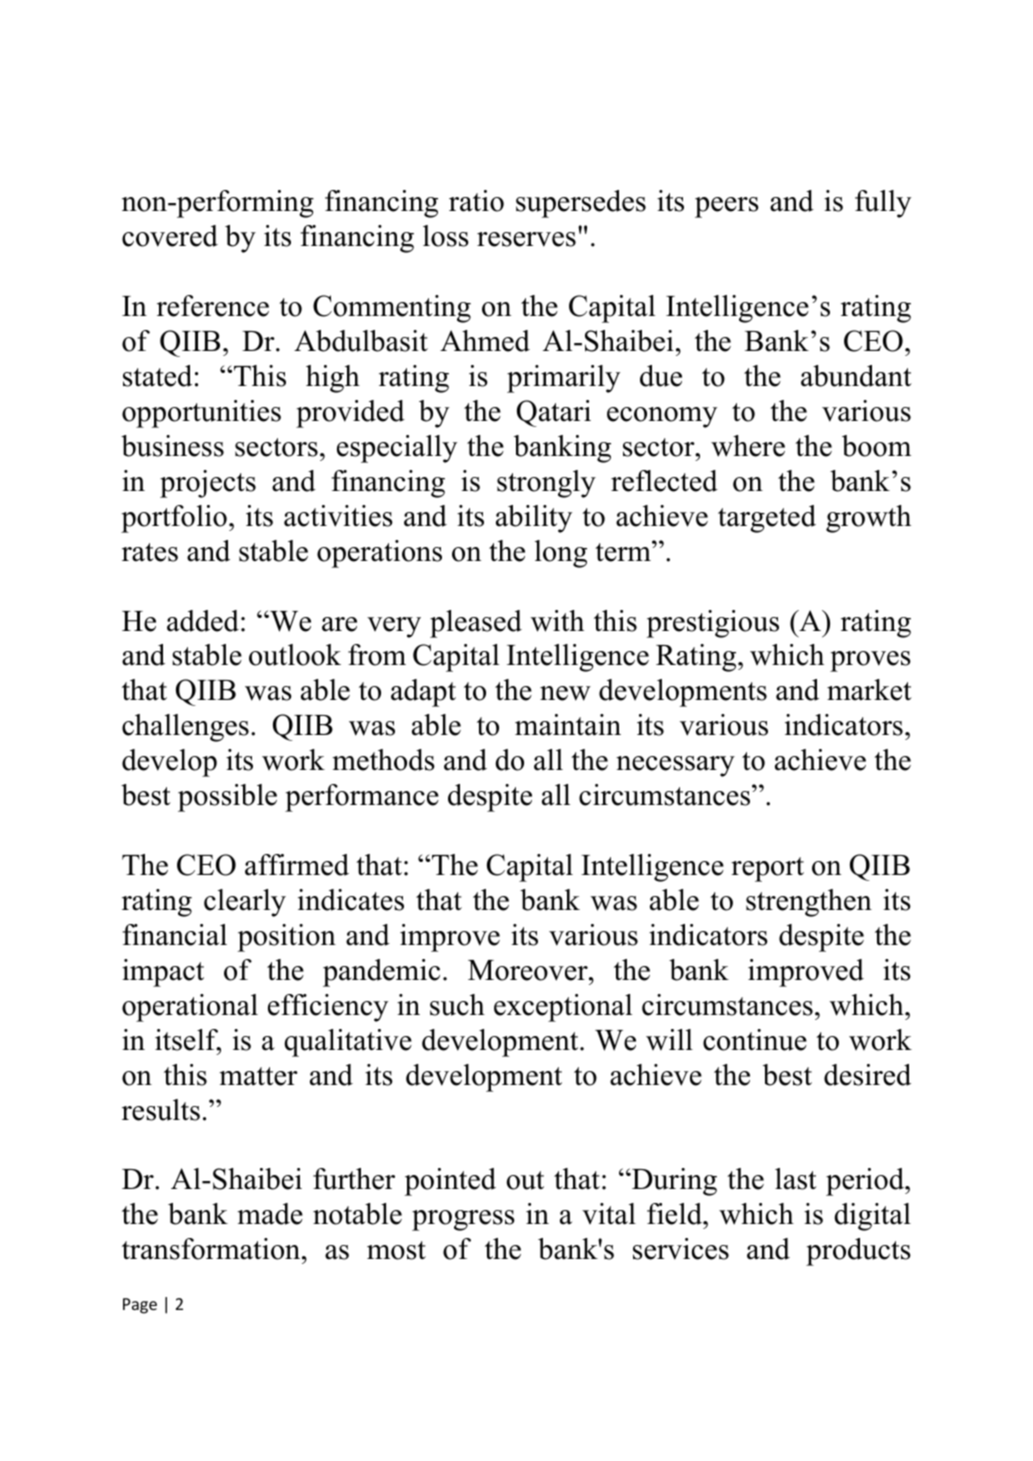 The image size is (1033, 1461). I want to click on market, so click(869, 690).
